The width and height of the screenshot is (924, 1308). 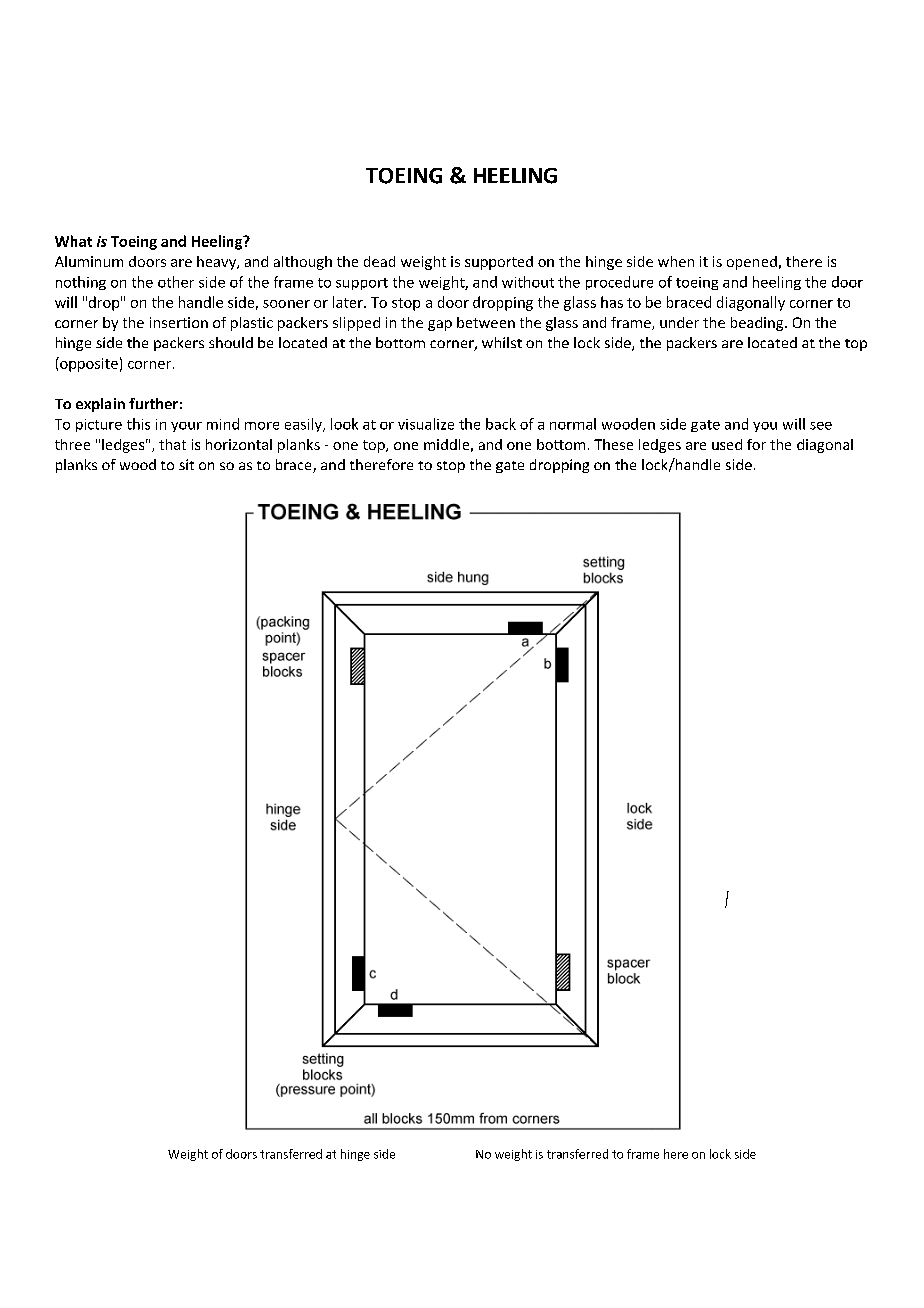 What do you see at coordinates (502, 342) in the screenshot?
I see `whilst` at bounding box center [502, 342].
